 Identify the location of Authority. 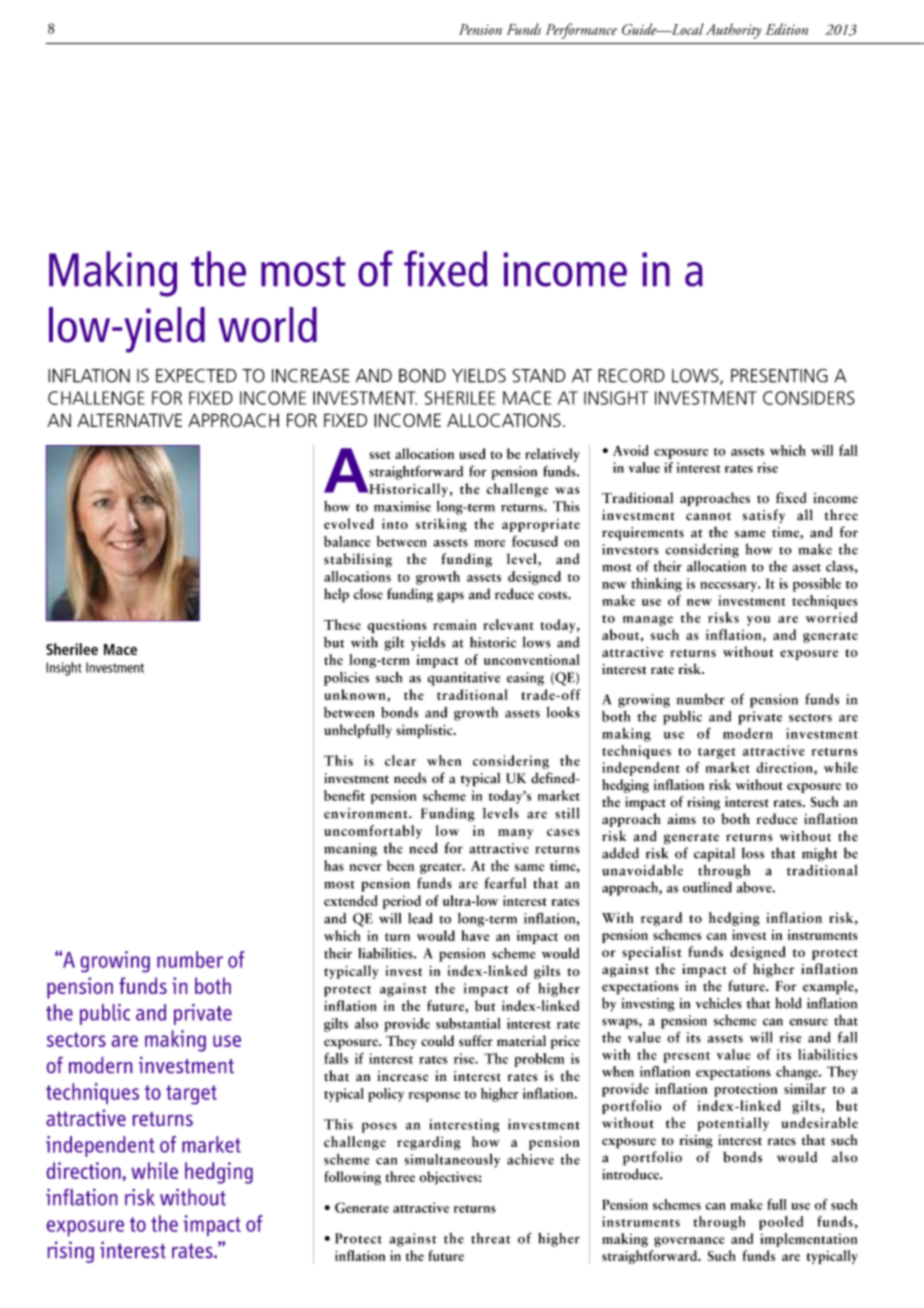
(733, 31).
